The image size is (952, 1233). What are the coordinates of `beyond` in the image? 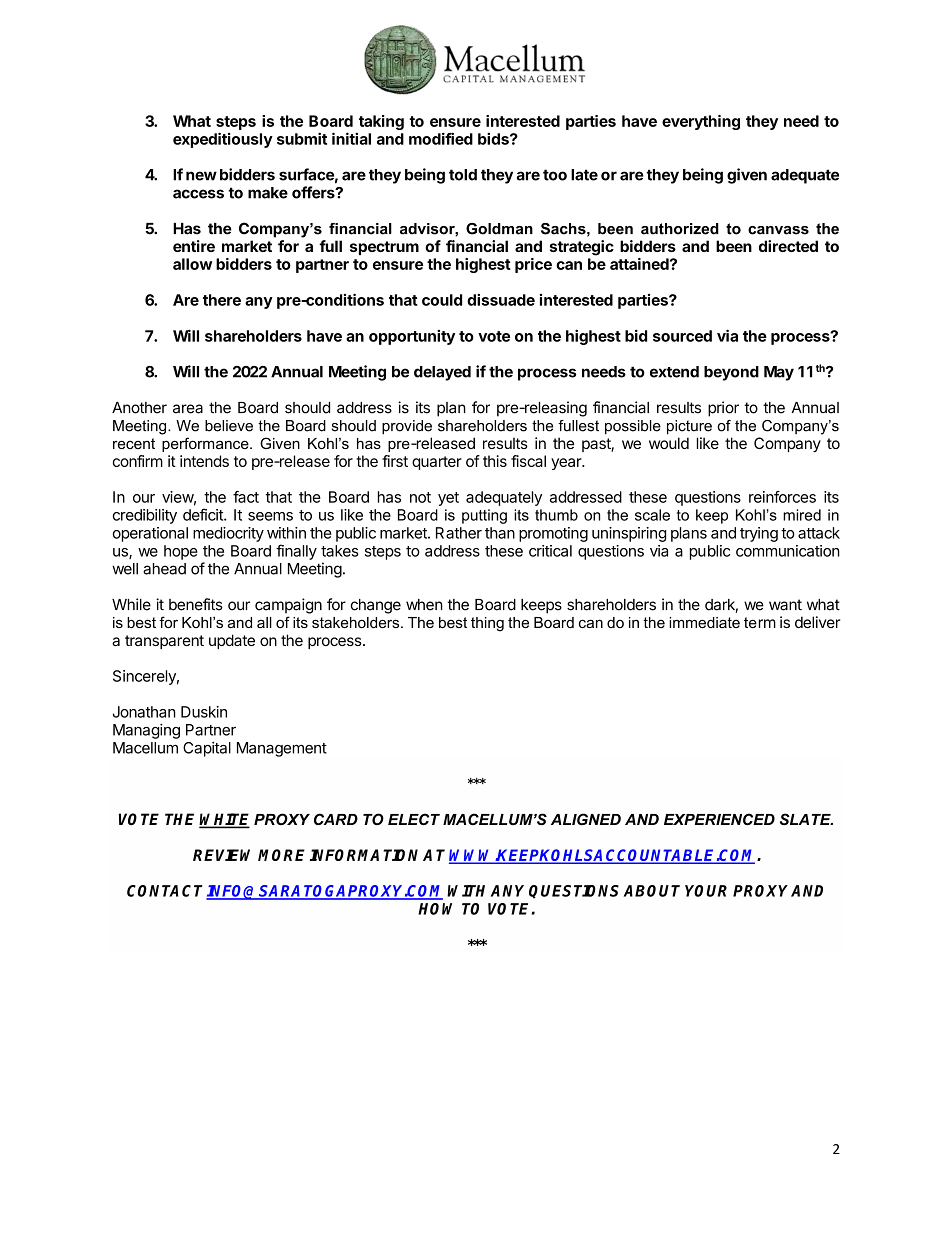 It's located at (731, 373).
